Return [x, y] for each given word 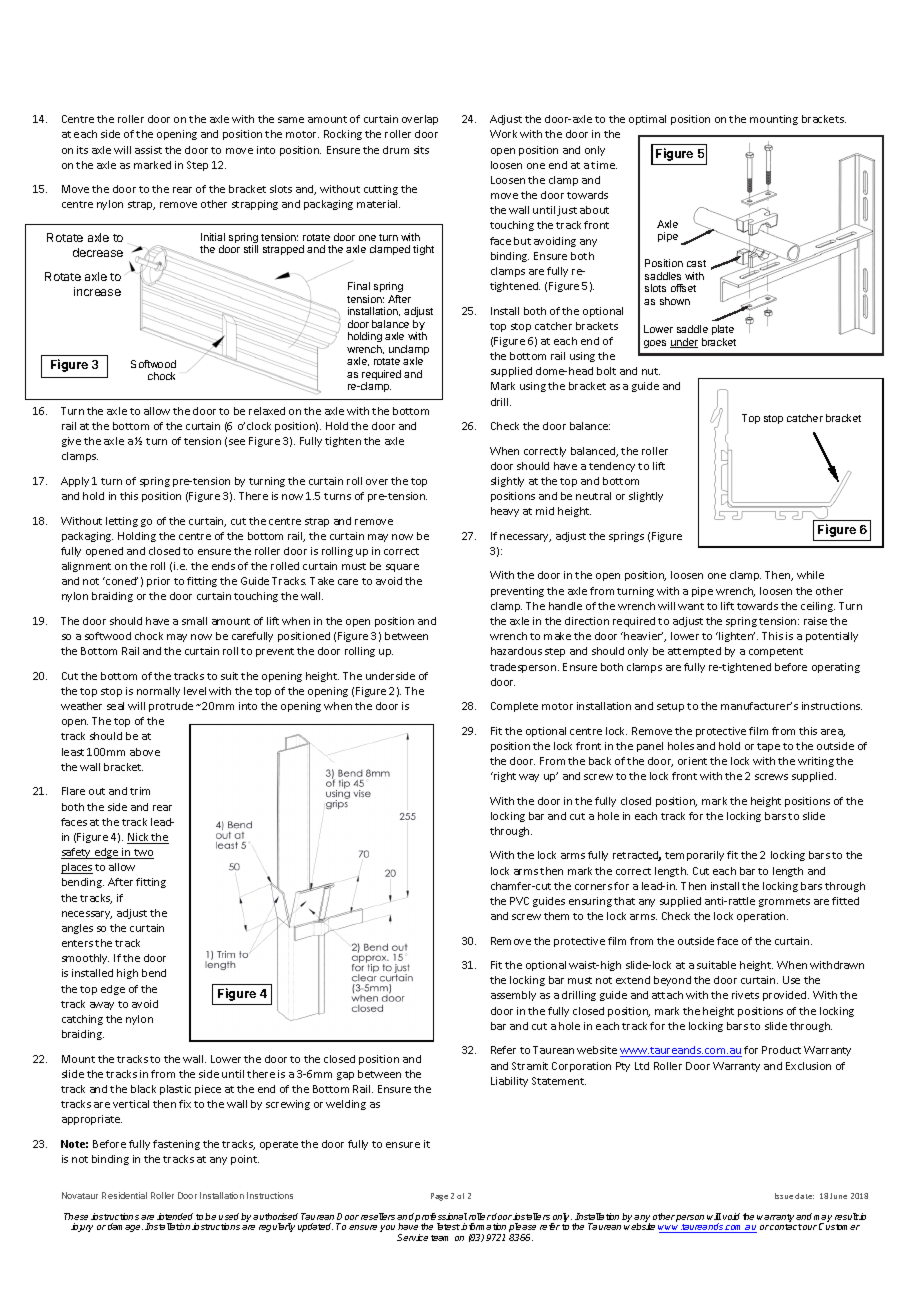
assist [148, 150]
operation [762, 917]
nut [651, 371]
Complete [514, 707]
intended [175, 1216]
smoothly [85, 959]
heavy [505, 512]
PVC [519, 901]
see [237, 442]
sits [421, 150]
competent [776, 652]
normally [158, 692]
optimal [647, 120]
